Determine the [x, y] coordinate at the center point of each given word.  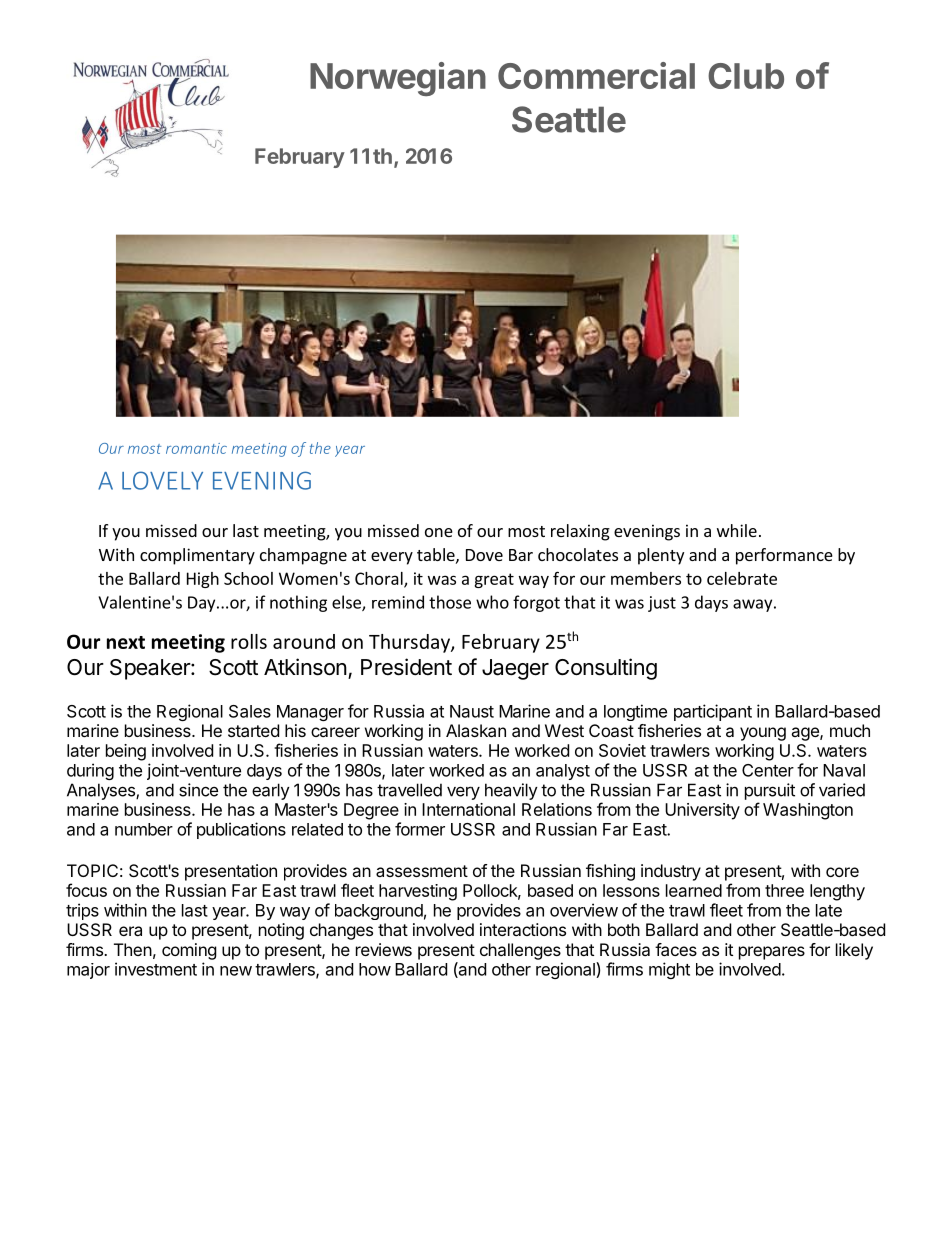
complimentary [197, 556]
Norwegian [398, 79]
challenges [520, 951]
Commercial [596, 75]
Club [746, 76]
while [737, 530]
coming [189, 951]
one [439, 532]
